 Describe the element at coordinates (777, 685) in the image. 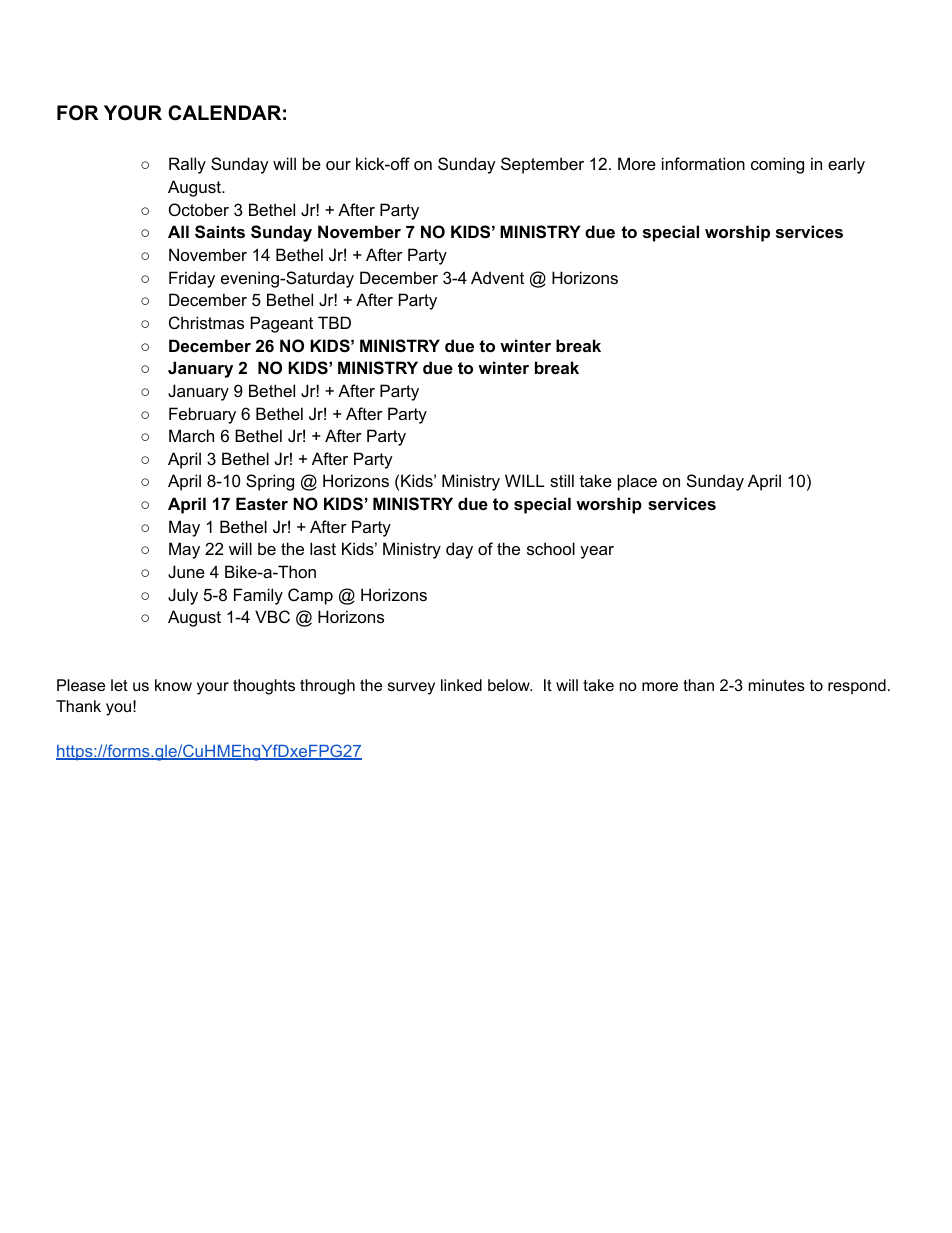

I see `minutes` at that location.
